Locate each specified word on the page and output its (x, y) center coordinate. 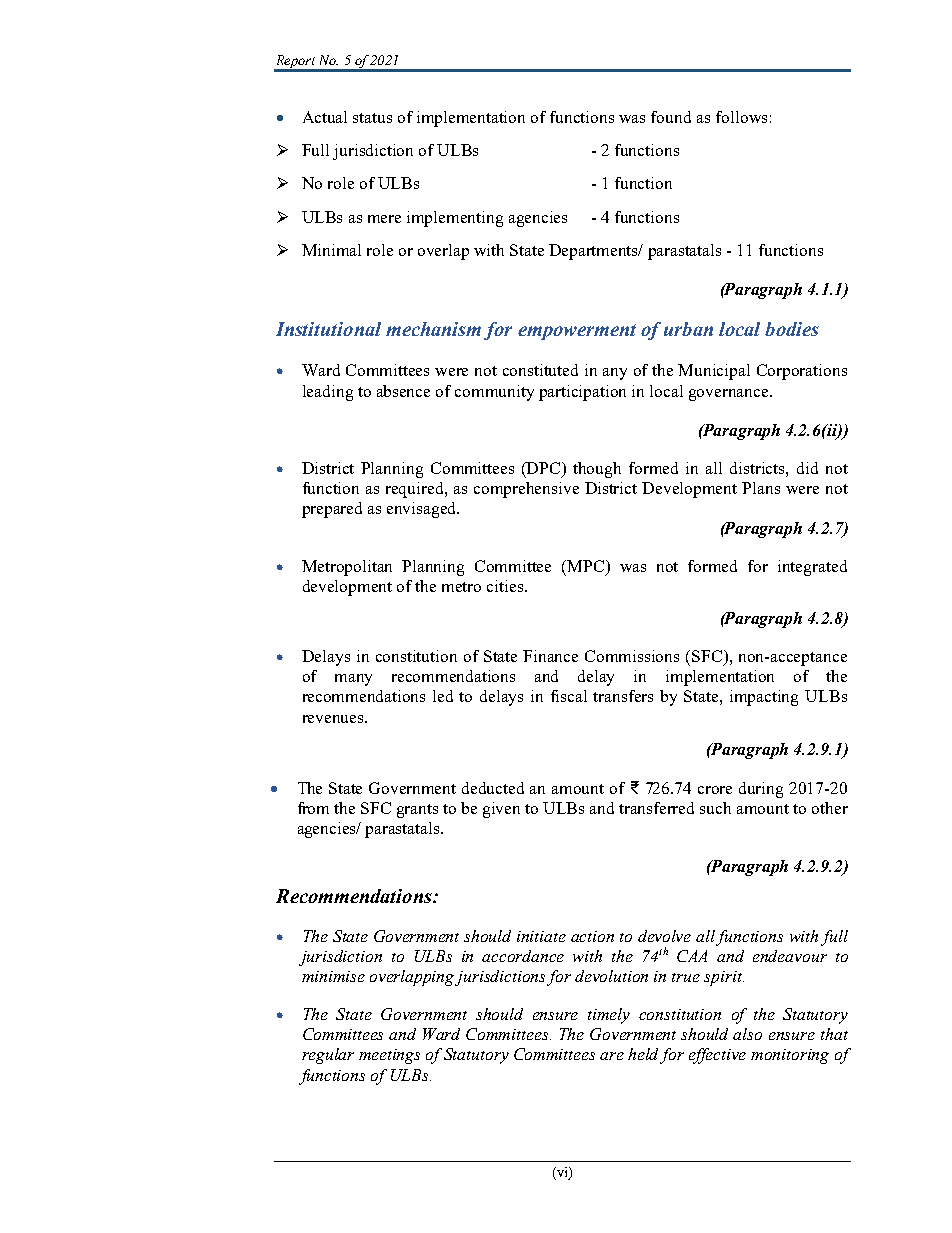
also (747, 1034)
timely (609, 1016)
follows (741, 117)
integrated (812, 568)
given (501, 810)
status (372, 118)
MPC (587, 567)
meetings (389, 1056)
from (313, 808)
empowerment (577, 332)
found (671, 117)
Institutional (328, 329)
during (761, 790)
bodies (792, 329)
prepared (332, 510)
